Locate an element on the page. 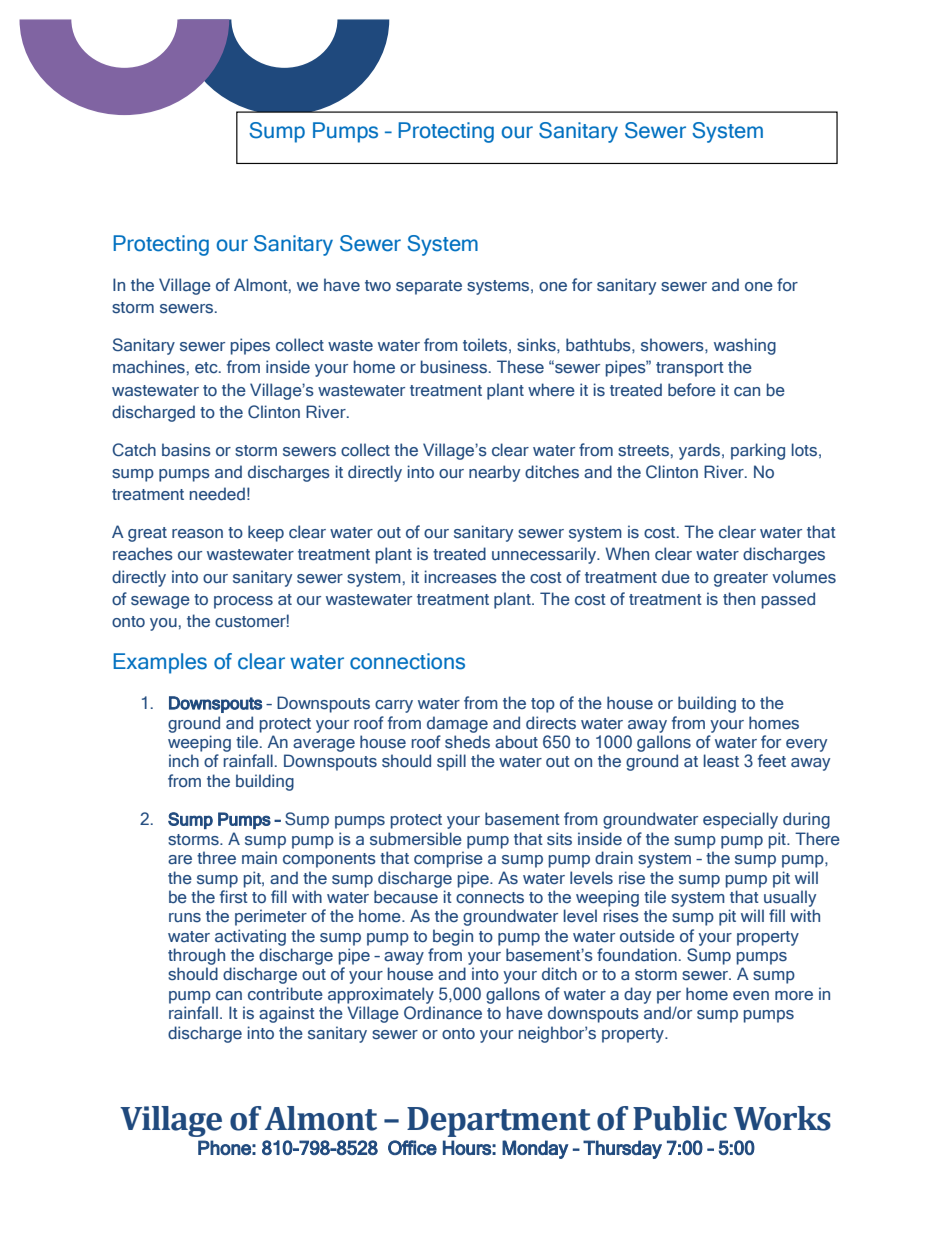 The height and width of the document is (1233, 952). damage is located at coordinates (457, 724).
